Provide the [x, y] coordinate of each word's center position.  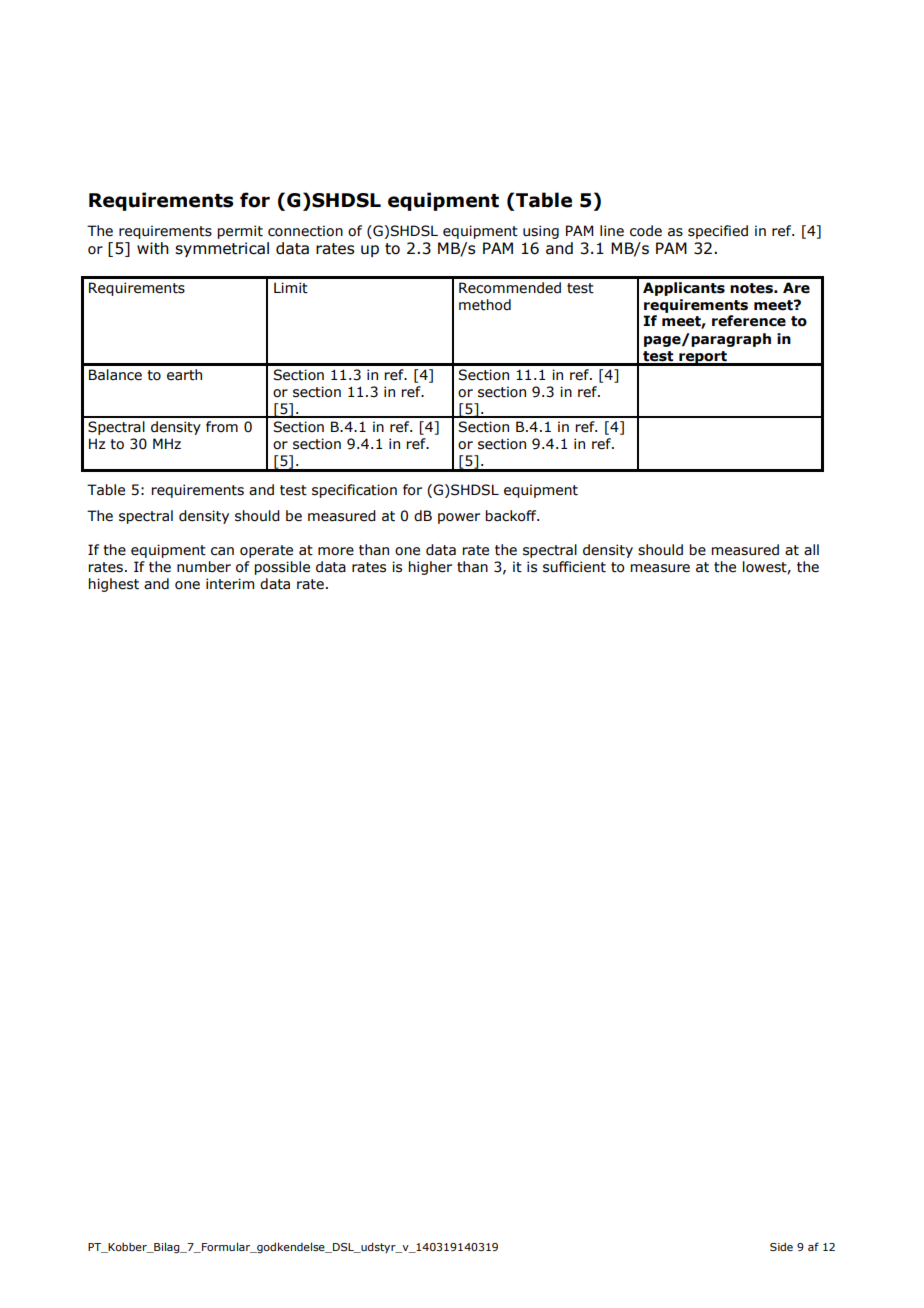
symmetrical [222, 249]
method [485, 305]
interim [230, 584]
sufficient [574, 567]
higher [430, 568]
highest [114, 585]
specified [718, 232]
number [204, 567]
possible [282, 568]
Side [781, 1246]
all [811, 550]
